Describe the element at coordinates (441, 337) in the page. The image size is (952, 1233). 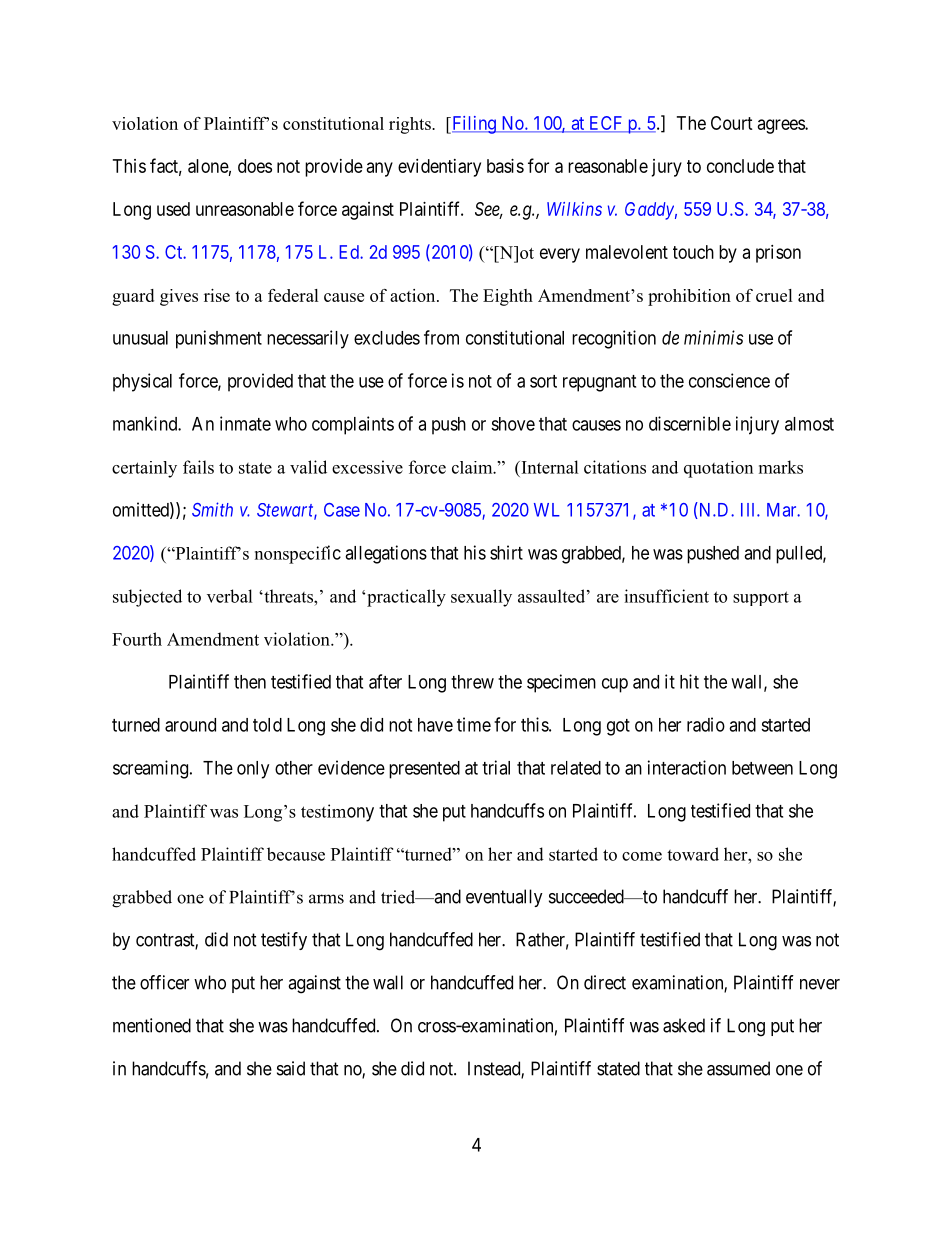
I see `from` at that location.
